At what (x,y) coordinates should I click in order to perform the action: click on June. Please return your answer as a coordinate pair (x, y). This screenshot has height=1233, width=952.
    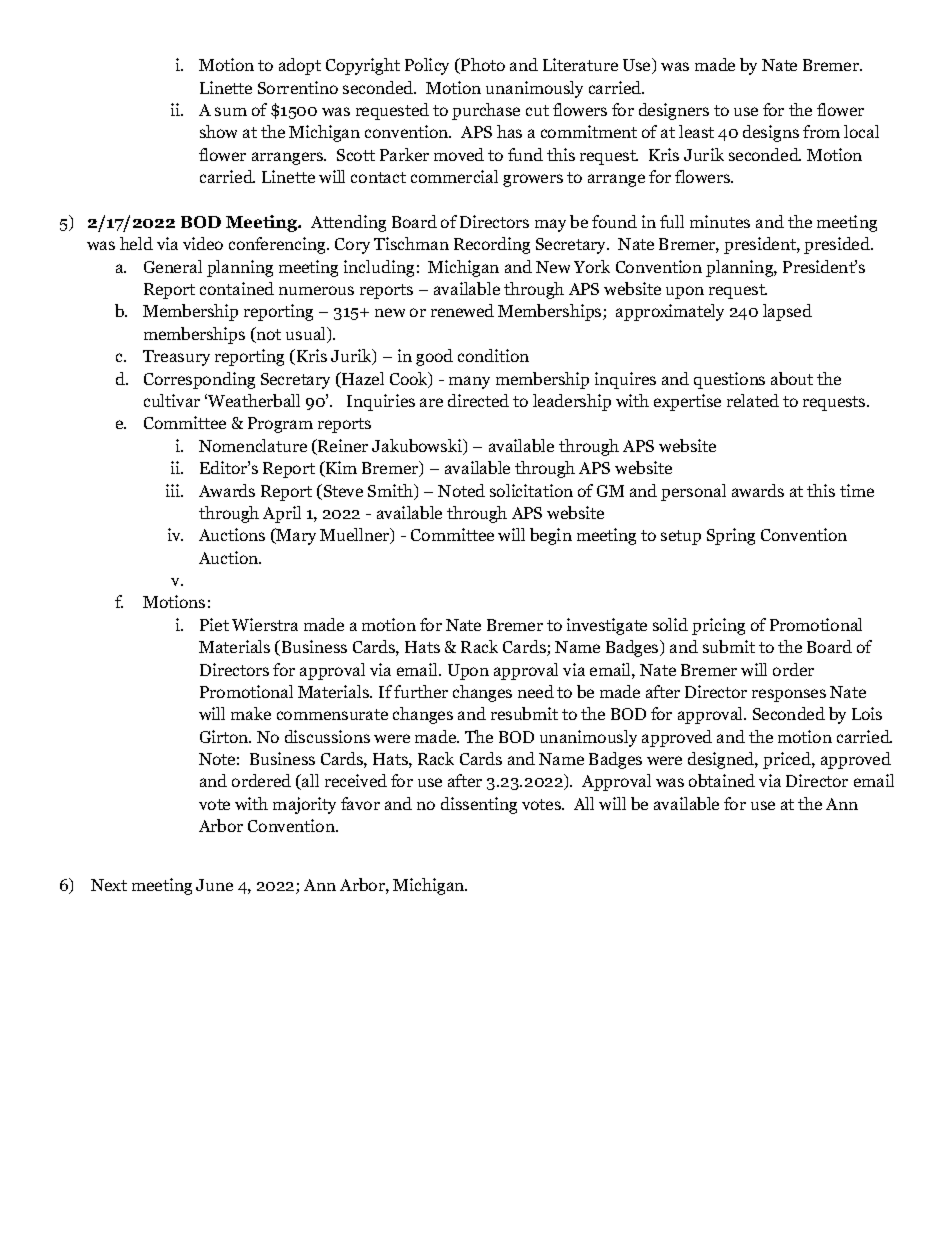
    Looking at the image, I should click on (214, 885).
